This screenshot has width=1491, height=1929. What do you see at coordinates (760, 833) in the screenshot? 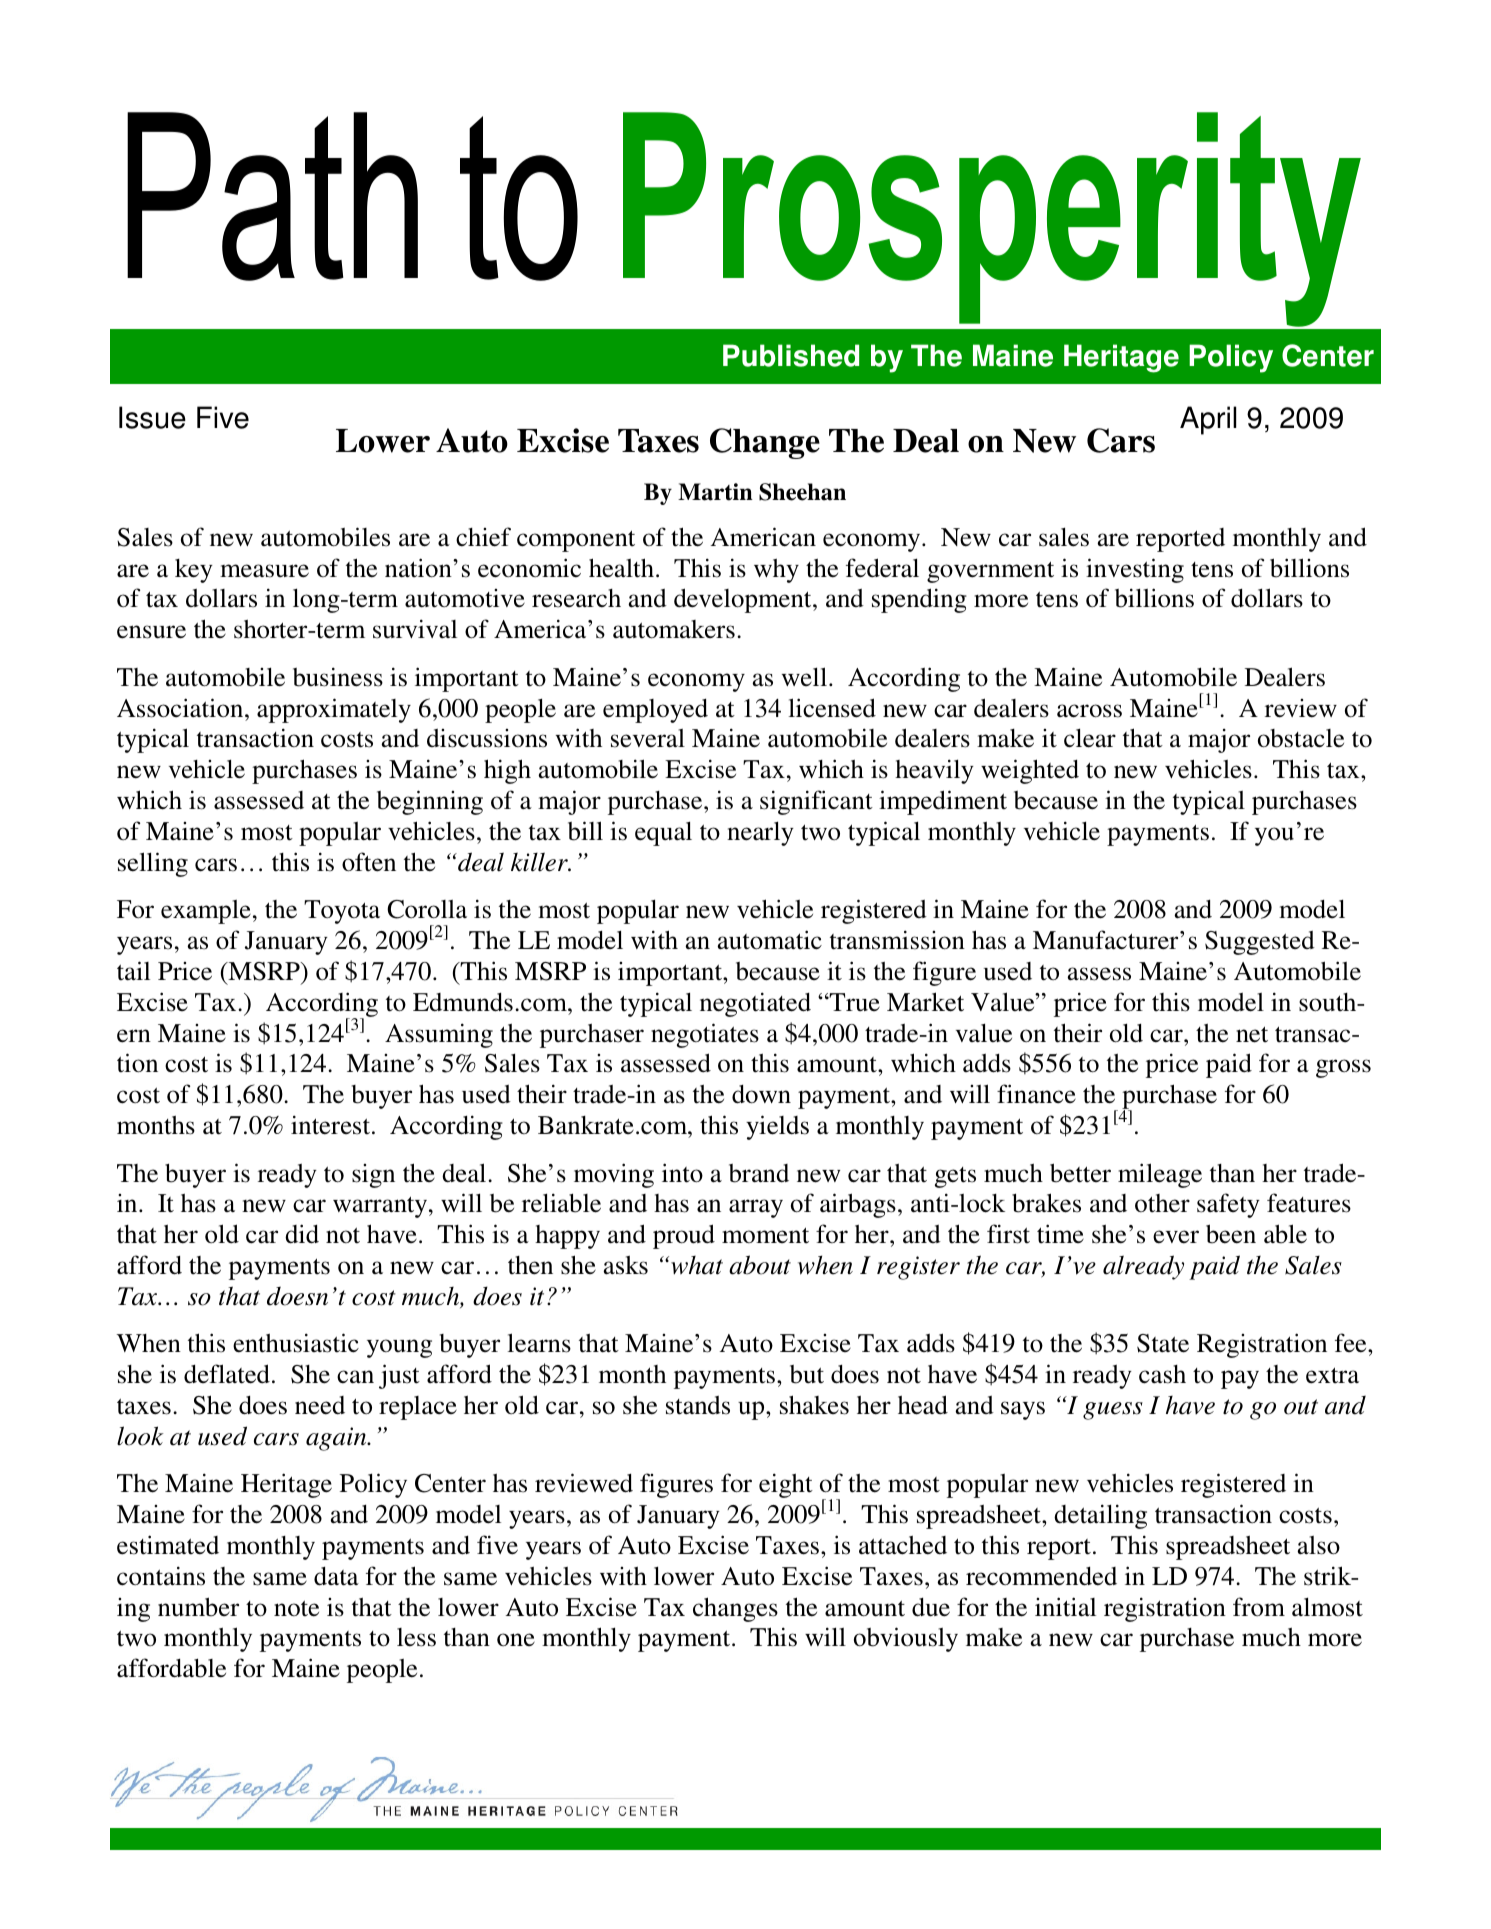
I see `nearly` at bounding box center [760, 833].
